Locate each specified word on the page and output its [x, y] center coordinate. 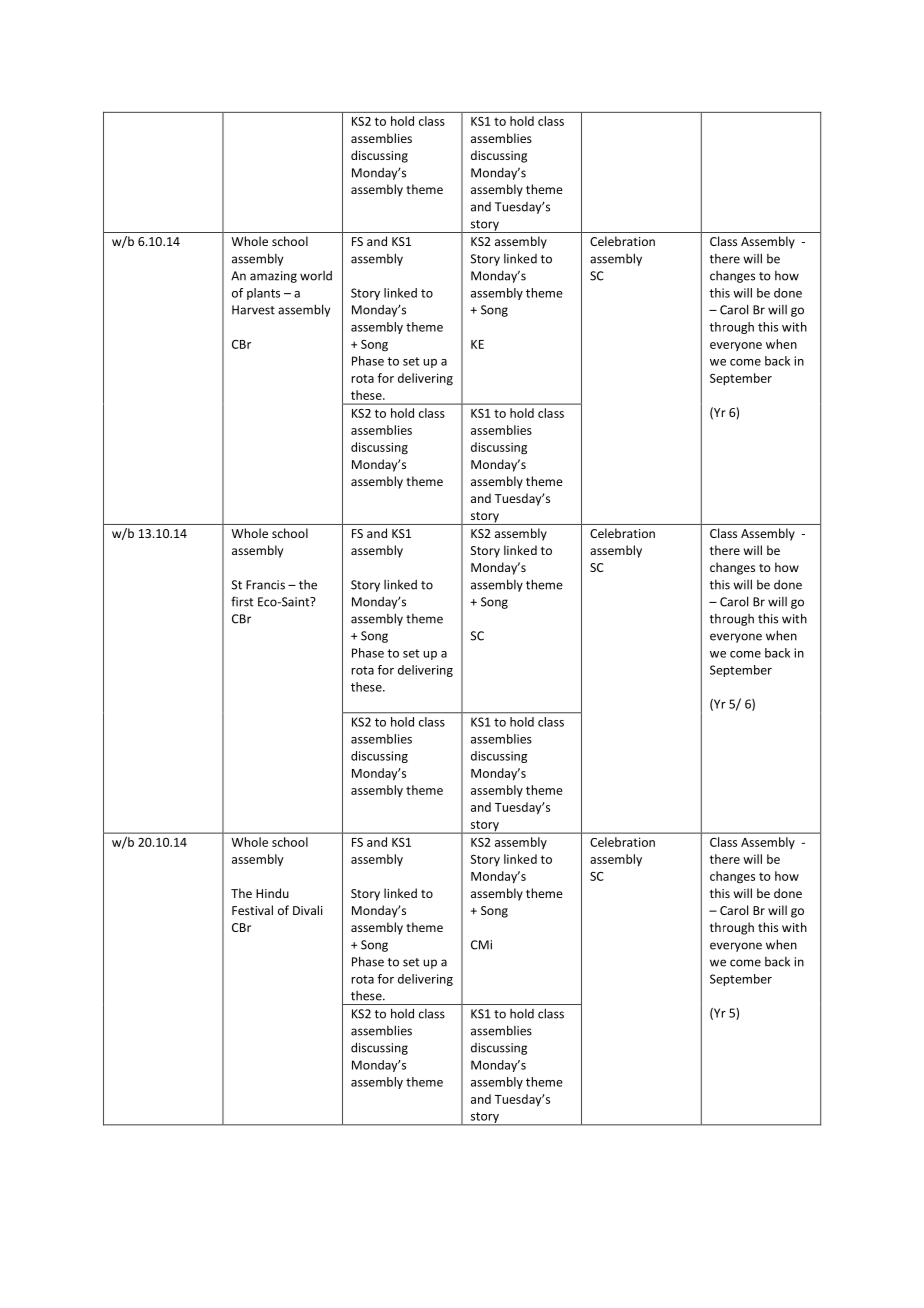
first [242, 601]
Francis [265, 585]
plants [263, 294]
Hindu [272, 893]
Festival [252, 910]
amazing [273, 277]
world [316, 276]
